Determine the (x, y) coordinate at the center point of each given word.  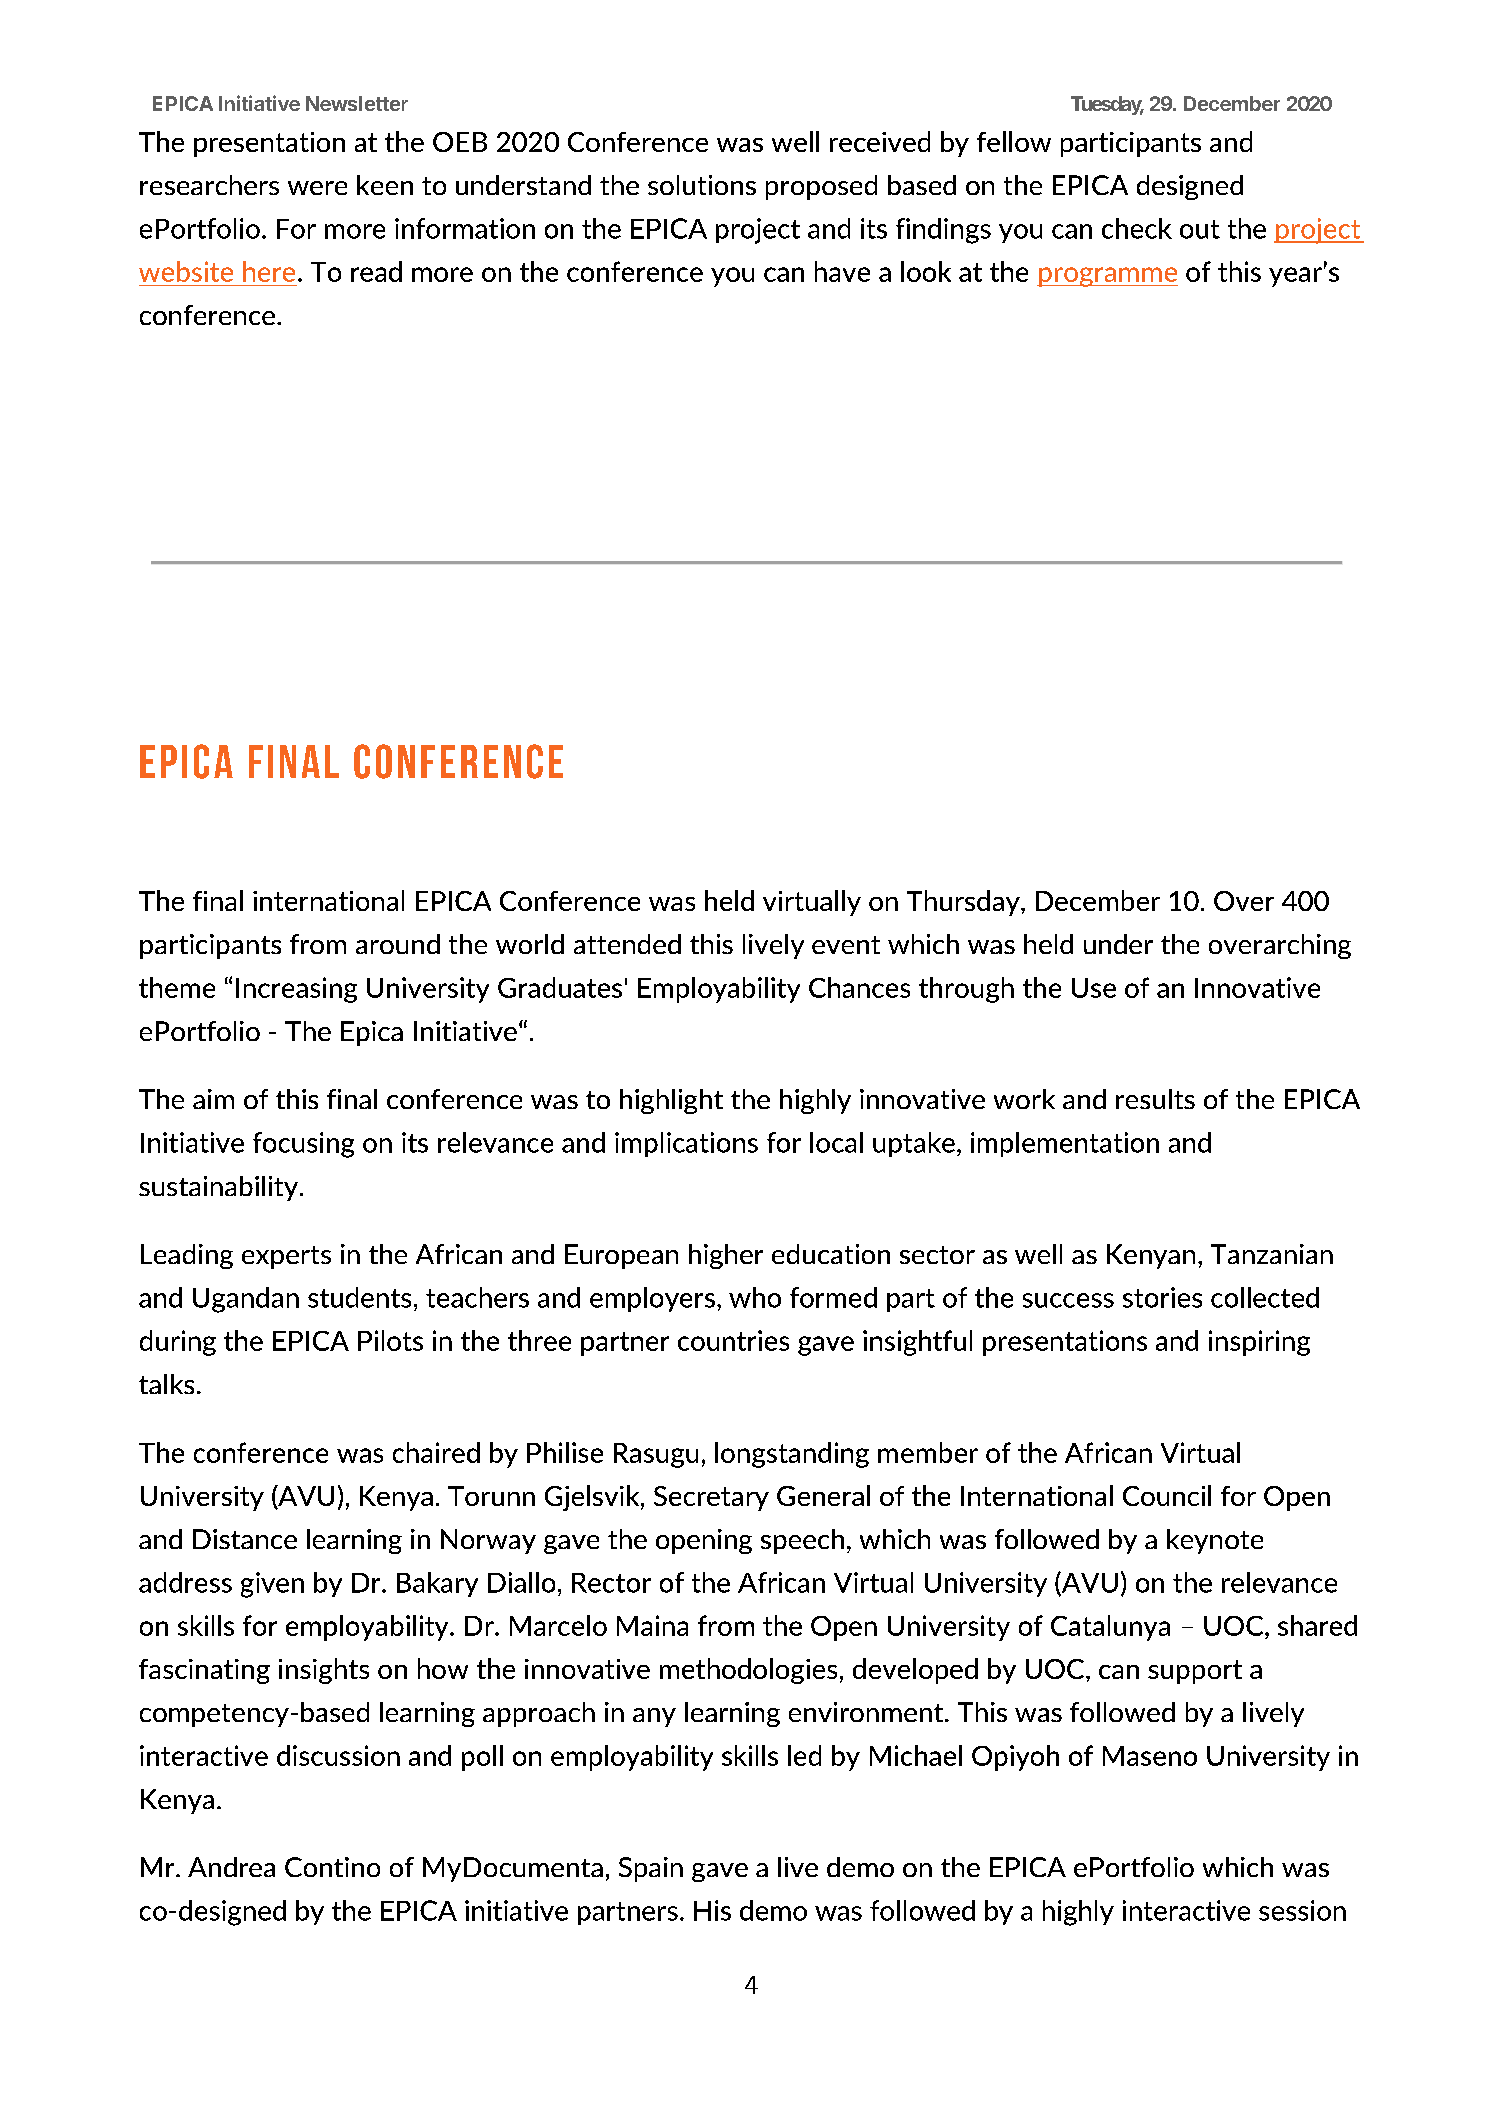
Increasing (296, 990)
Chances (859, 987)
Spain (651, 1869)
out (1200, 229)
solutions (702, 185)
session (1302, 1910)
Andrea (231, 1867)
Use (1094, 988)
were (317, 188)
